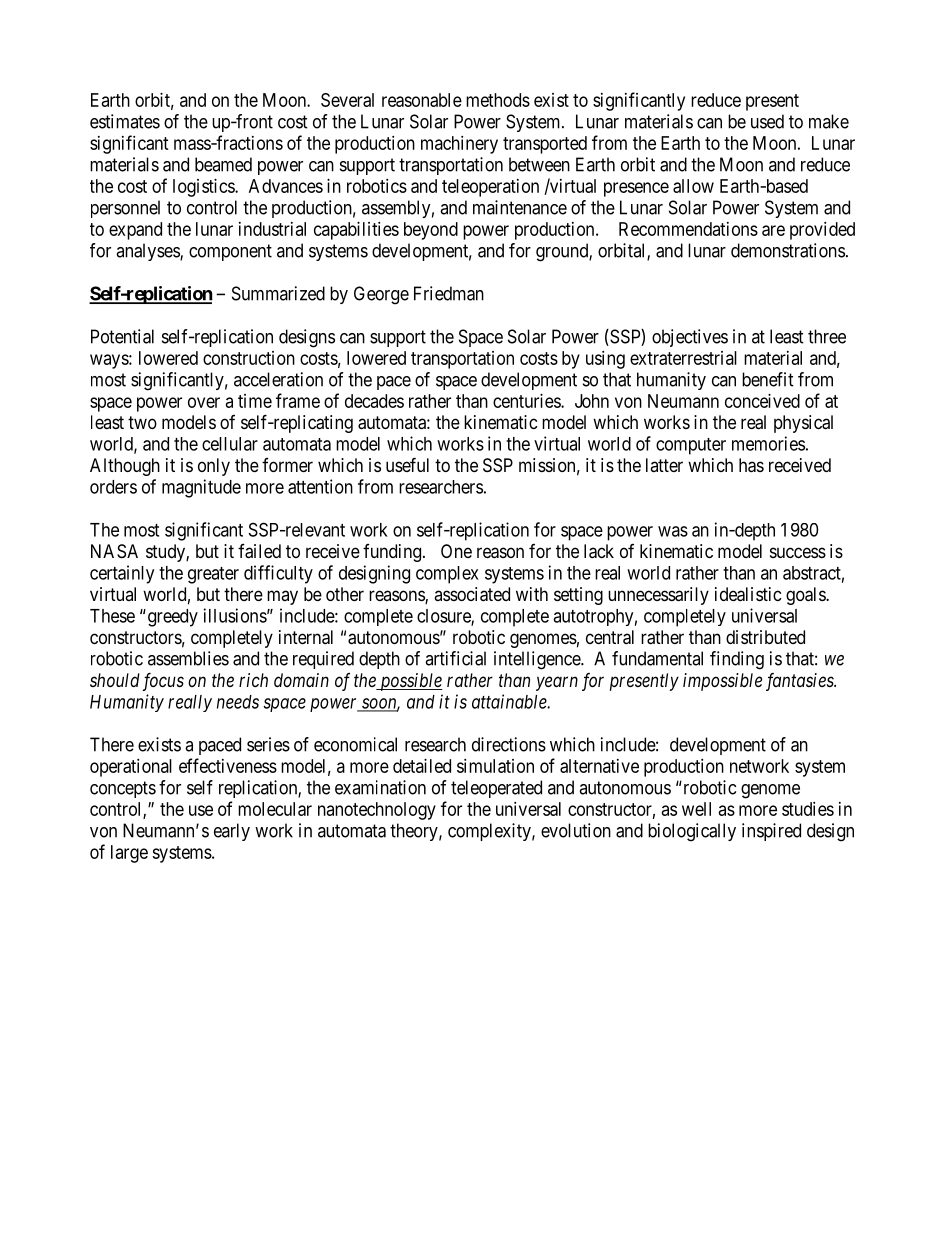 This image has height=1233, width=952. Describe the element at coordinates (472, 594) in the image. I see `associated` at that location.
